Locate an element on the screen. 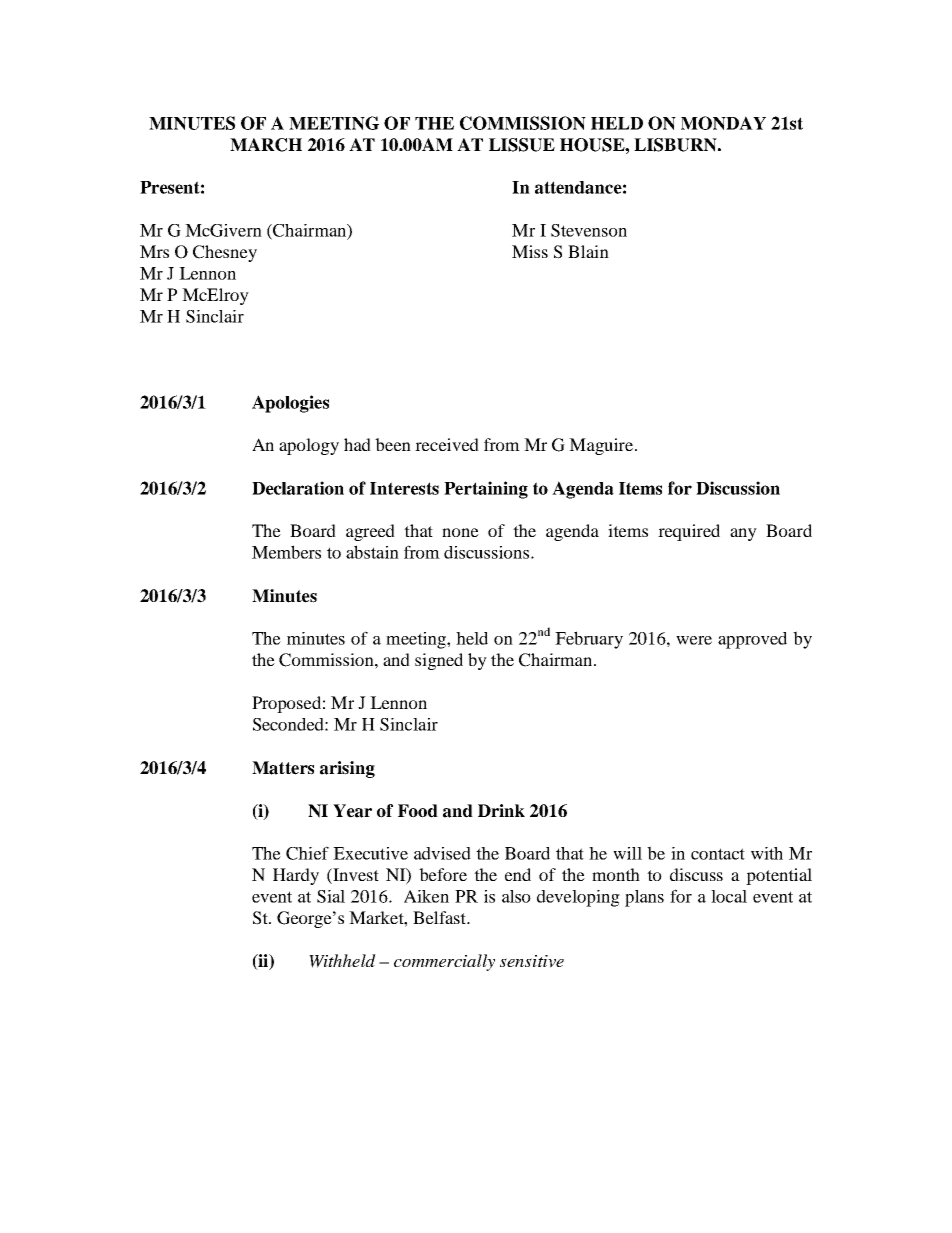 Image resolution: width=952 pixels, height=1233 pixels. Chesney is located at coordinates (225, 253).
